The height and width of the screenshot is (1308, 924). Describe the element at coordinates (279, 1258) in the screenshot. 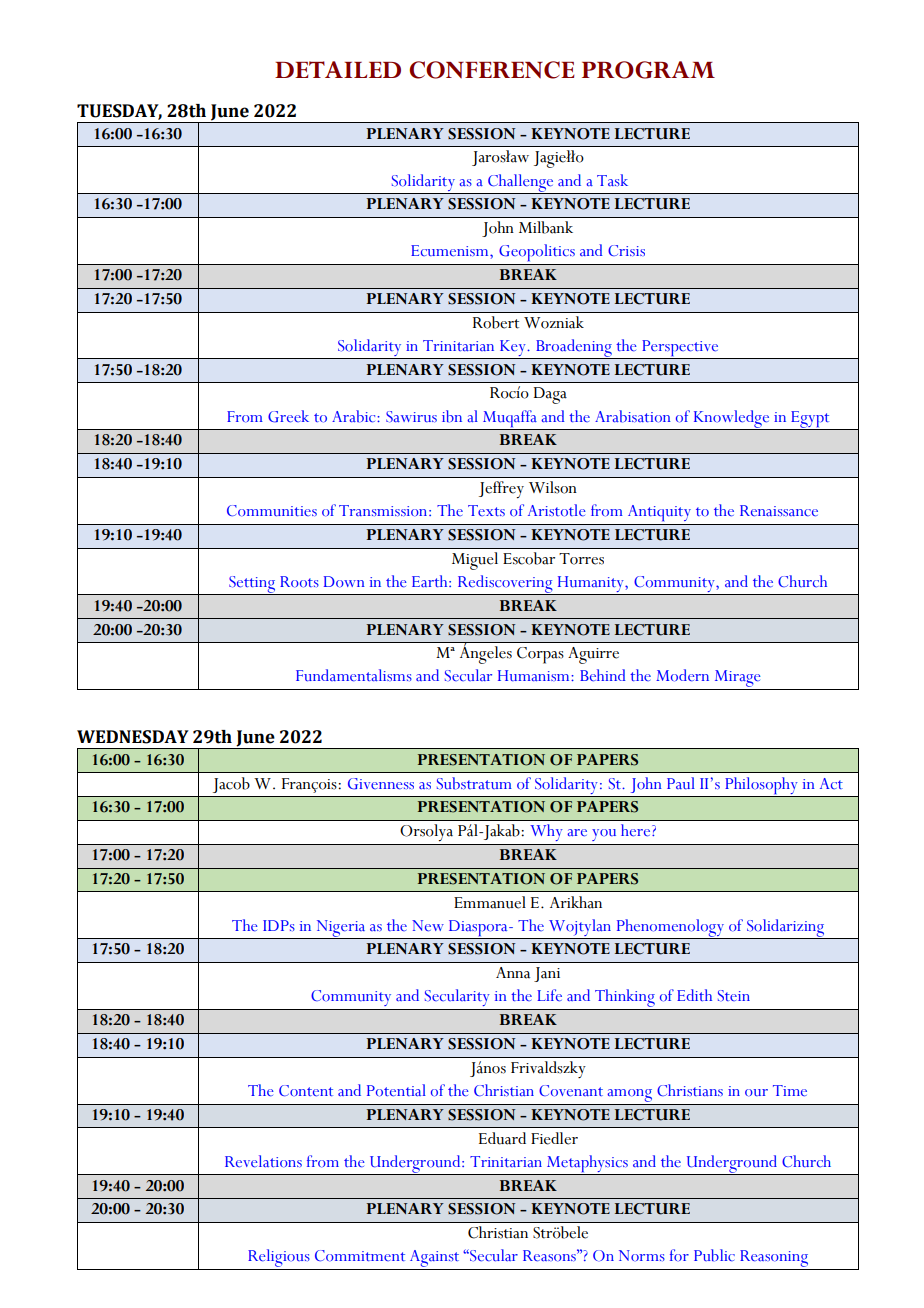

I see `Religious` at that location.
